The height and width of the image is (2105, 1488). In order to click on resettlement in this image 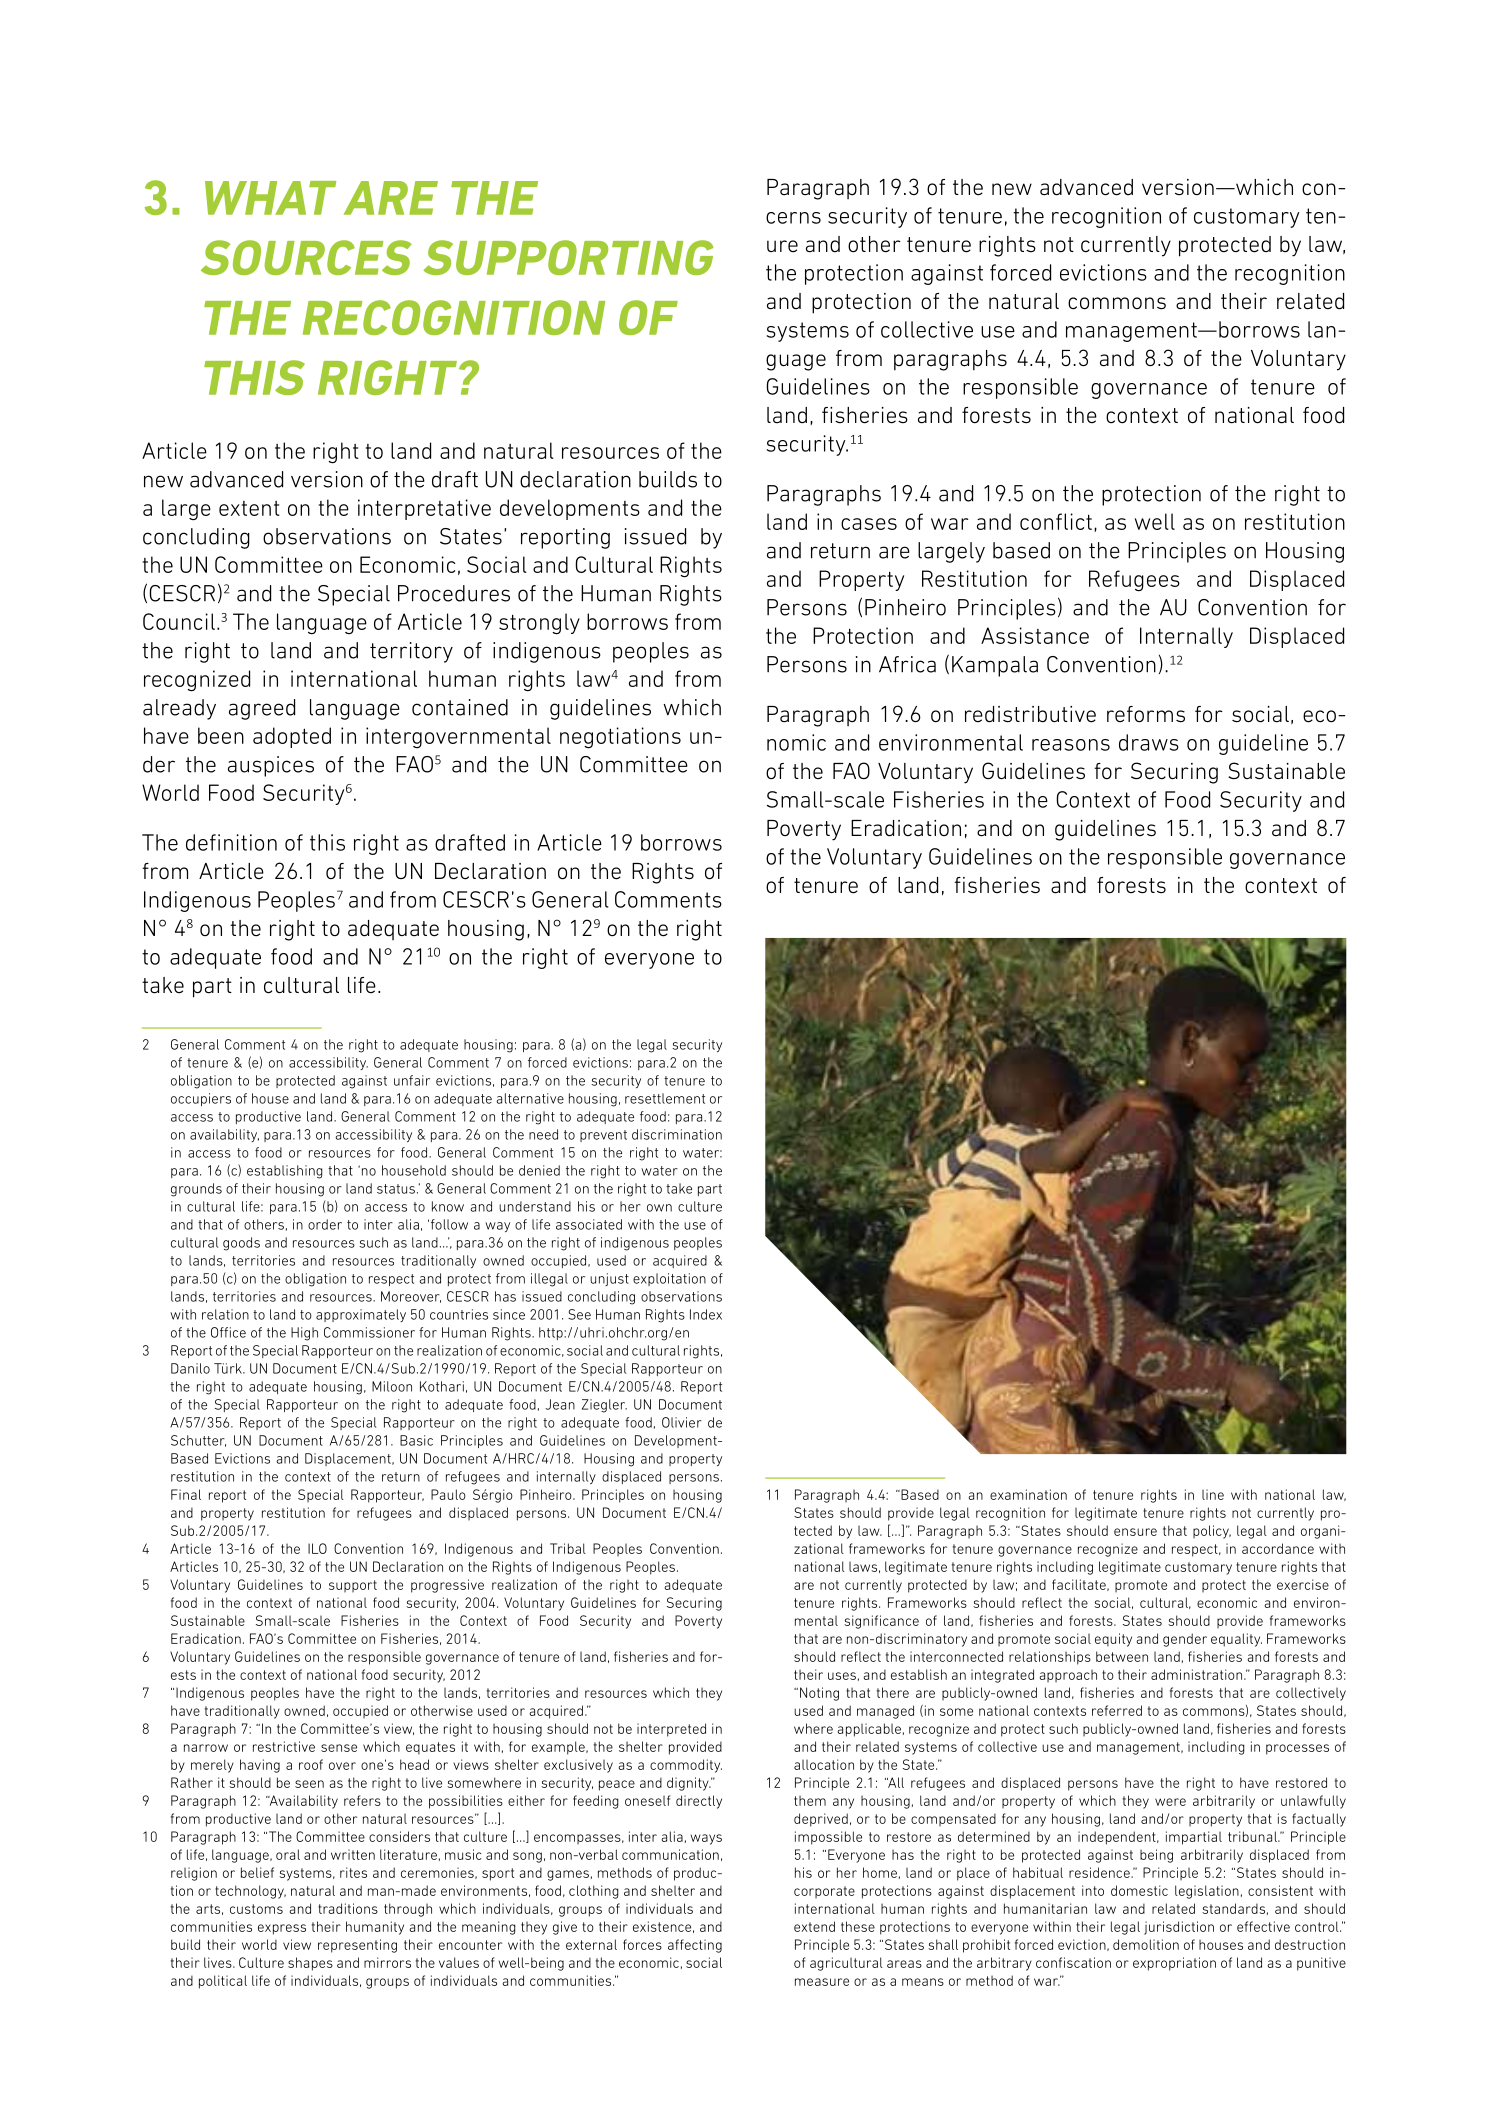, I will do `click(665, 1098)`.
